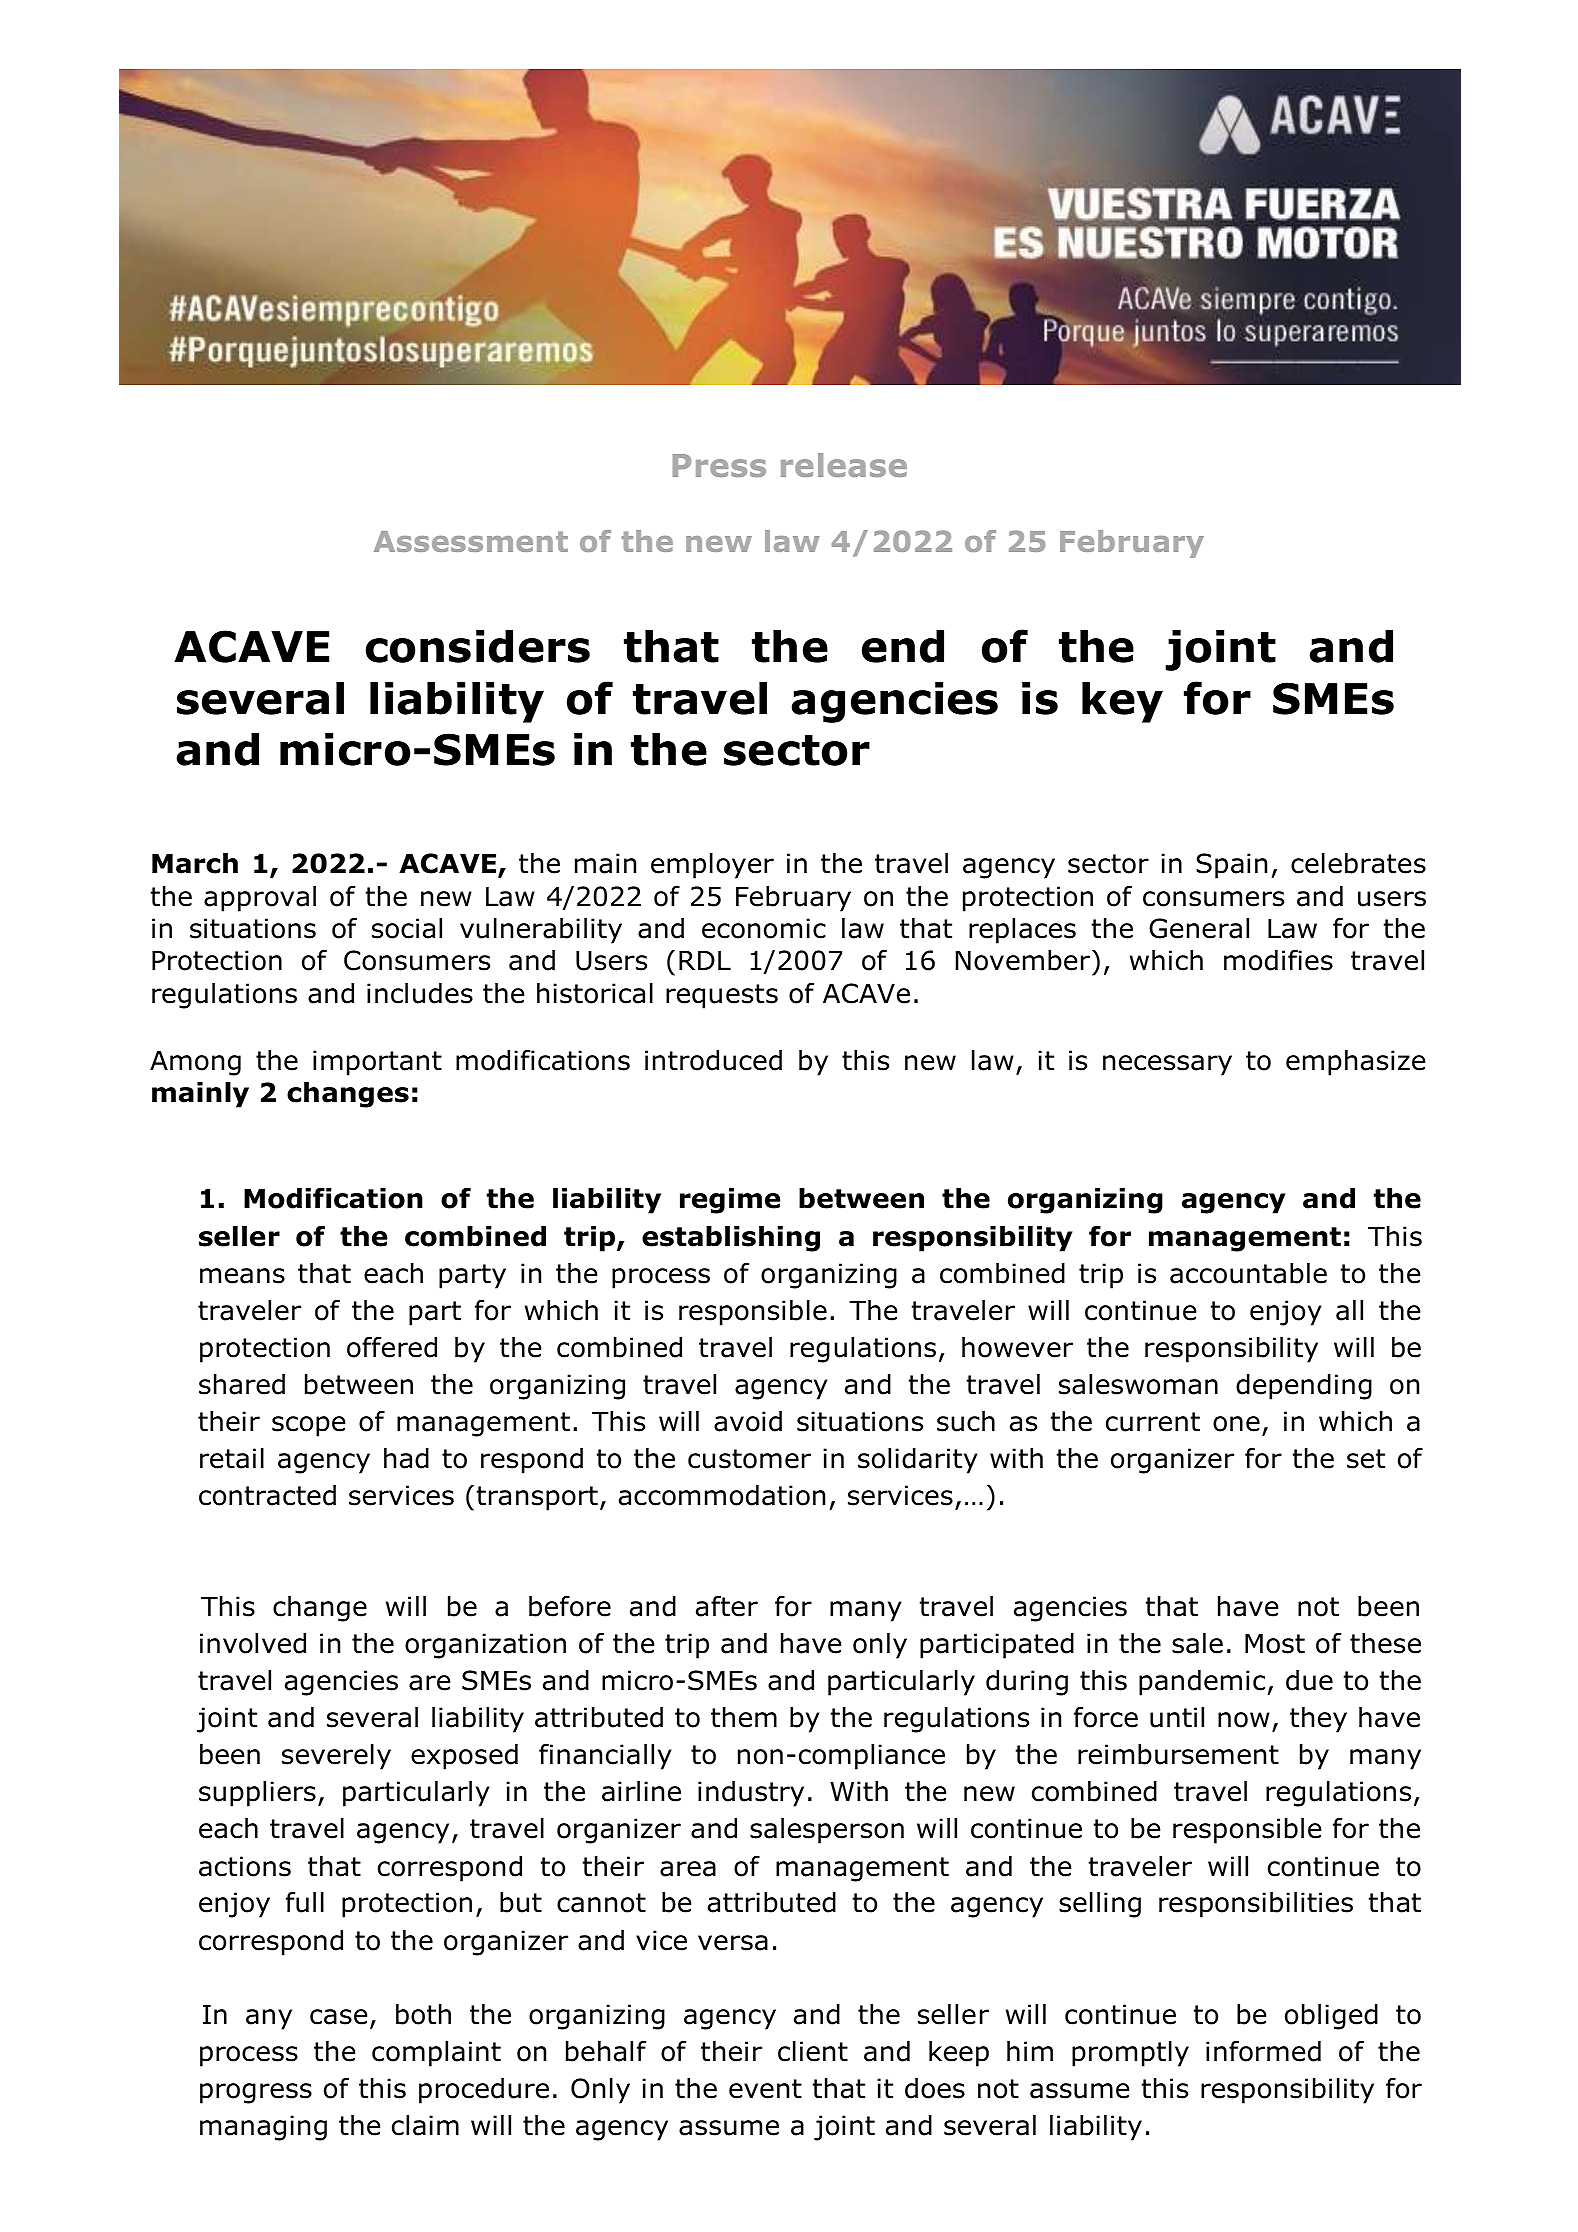 This image has height=2232, width=1578. I want to click on key, so click(1122, 702).
